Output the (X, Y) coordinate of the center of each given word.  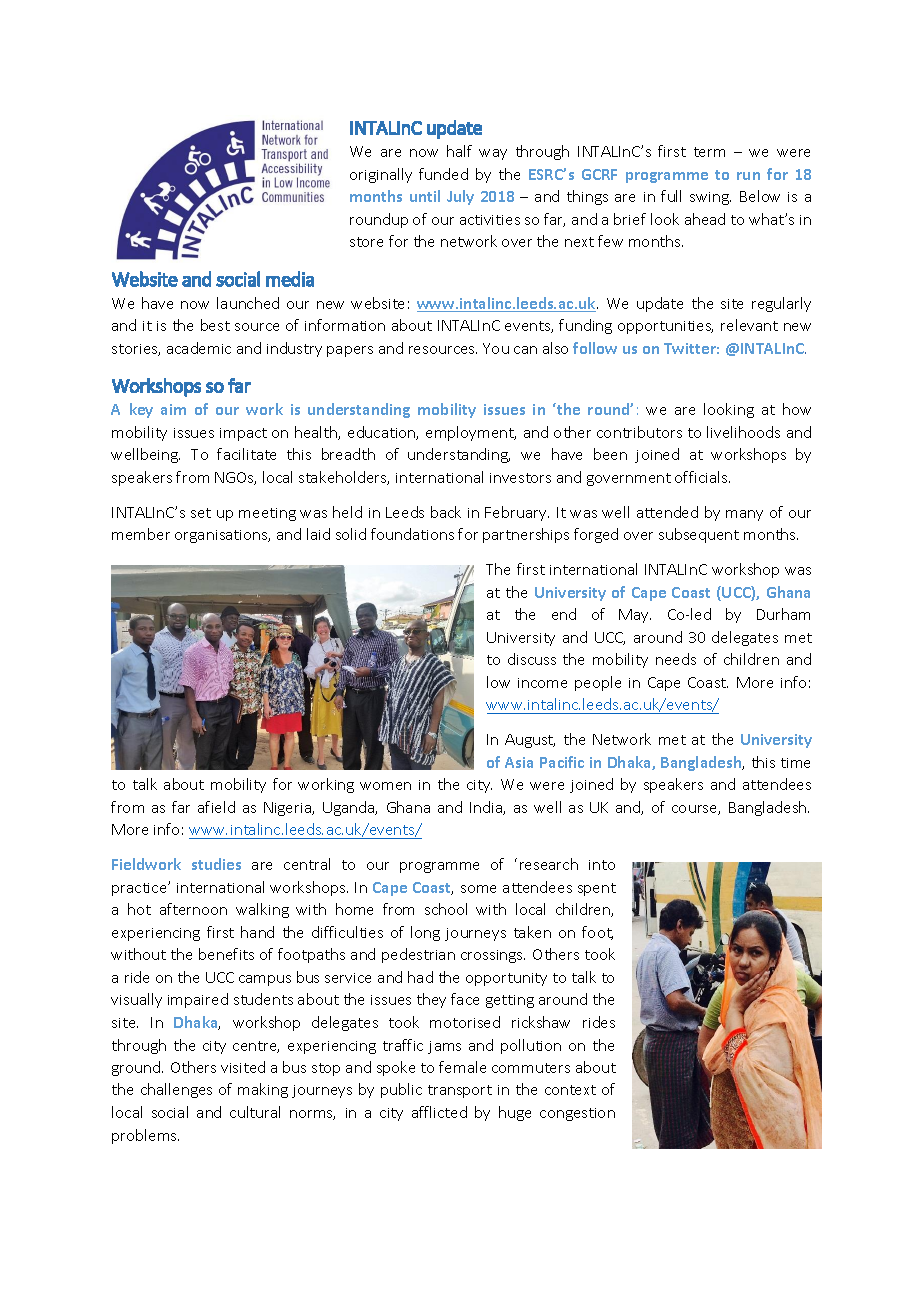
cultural (255, 1112)
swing (710, 198)
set (201, 513)
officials (702, 477)
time (795, 763)
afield (216, 807)
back (446, 512)
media (290, 279)
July (460, 197)
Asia (519, 762)
